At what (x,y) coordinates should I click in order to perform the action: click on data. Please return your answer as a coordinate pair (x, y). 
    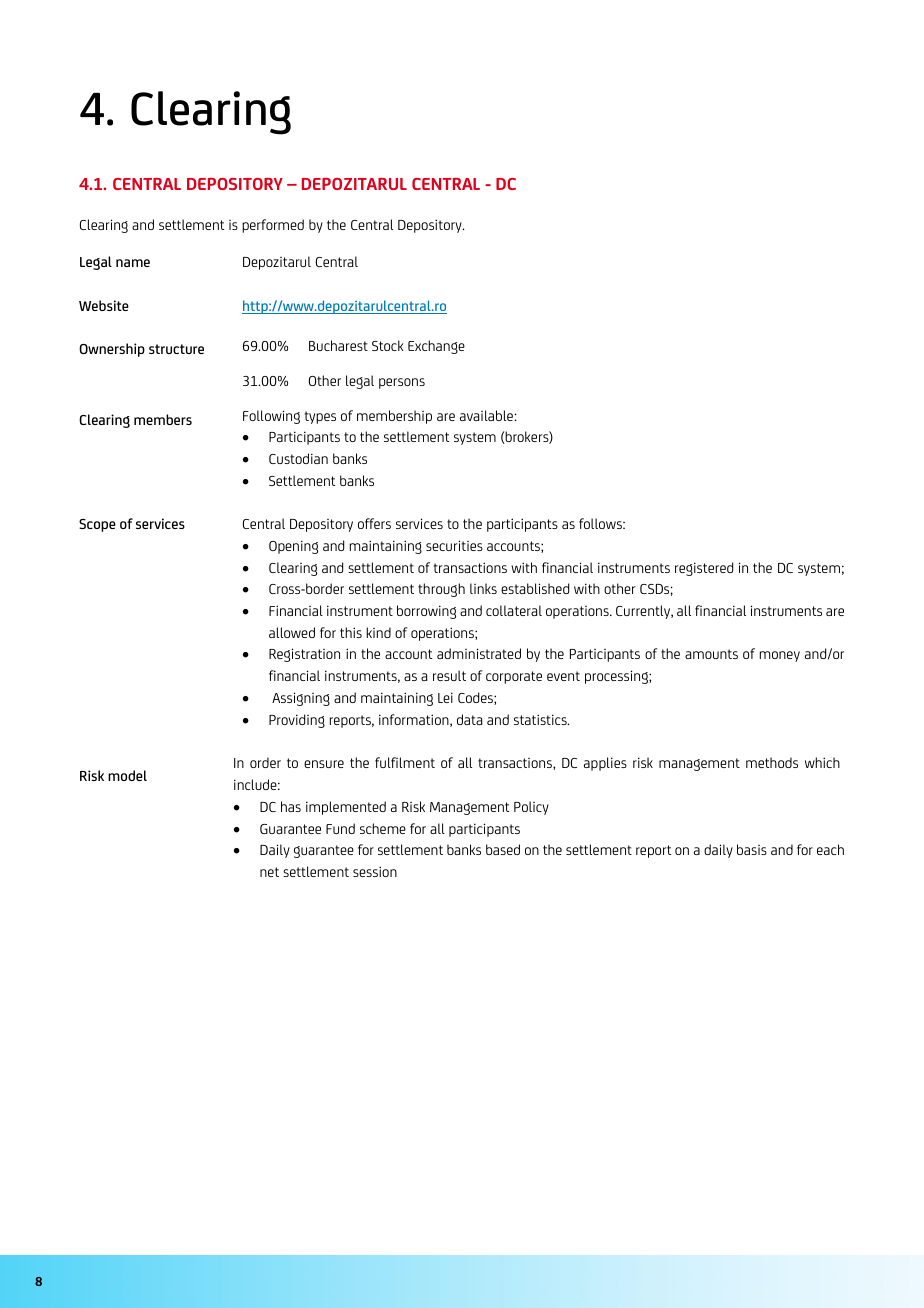
    Looking at the image, I should click on (469, 719).
